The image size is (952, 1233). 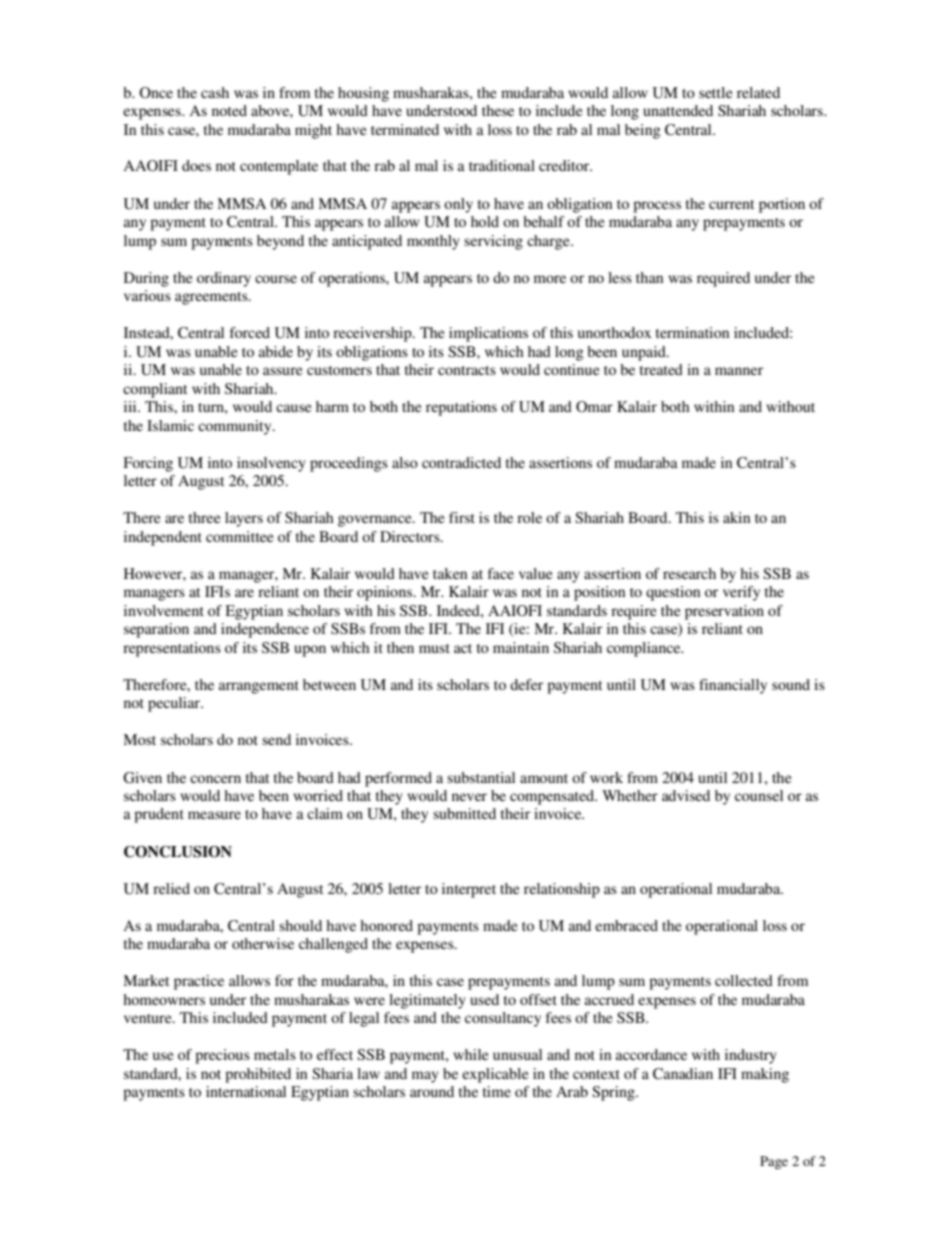 What do you see at coordinates (229, 110) in the screenshot?
I see `noted` at bounding box center [229, 110].
